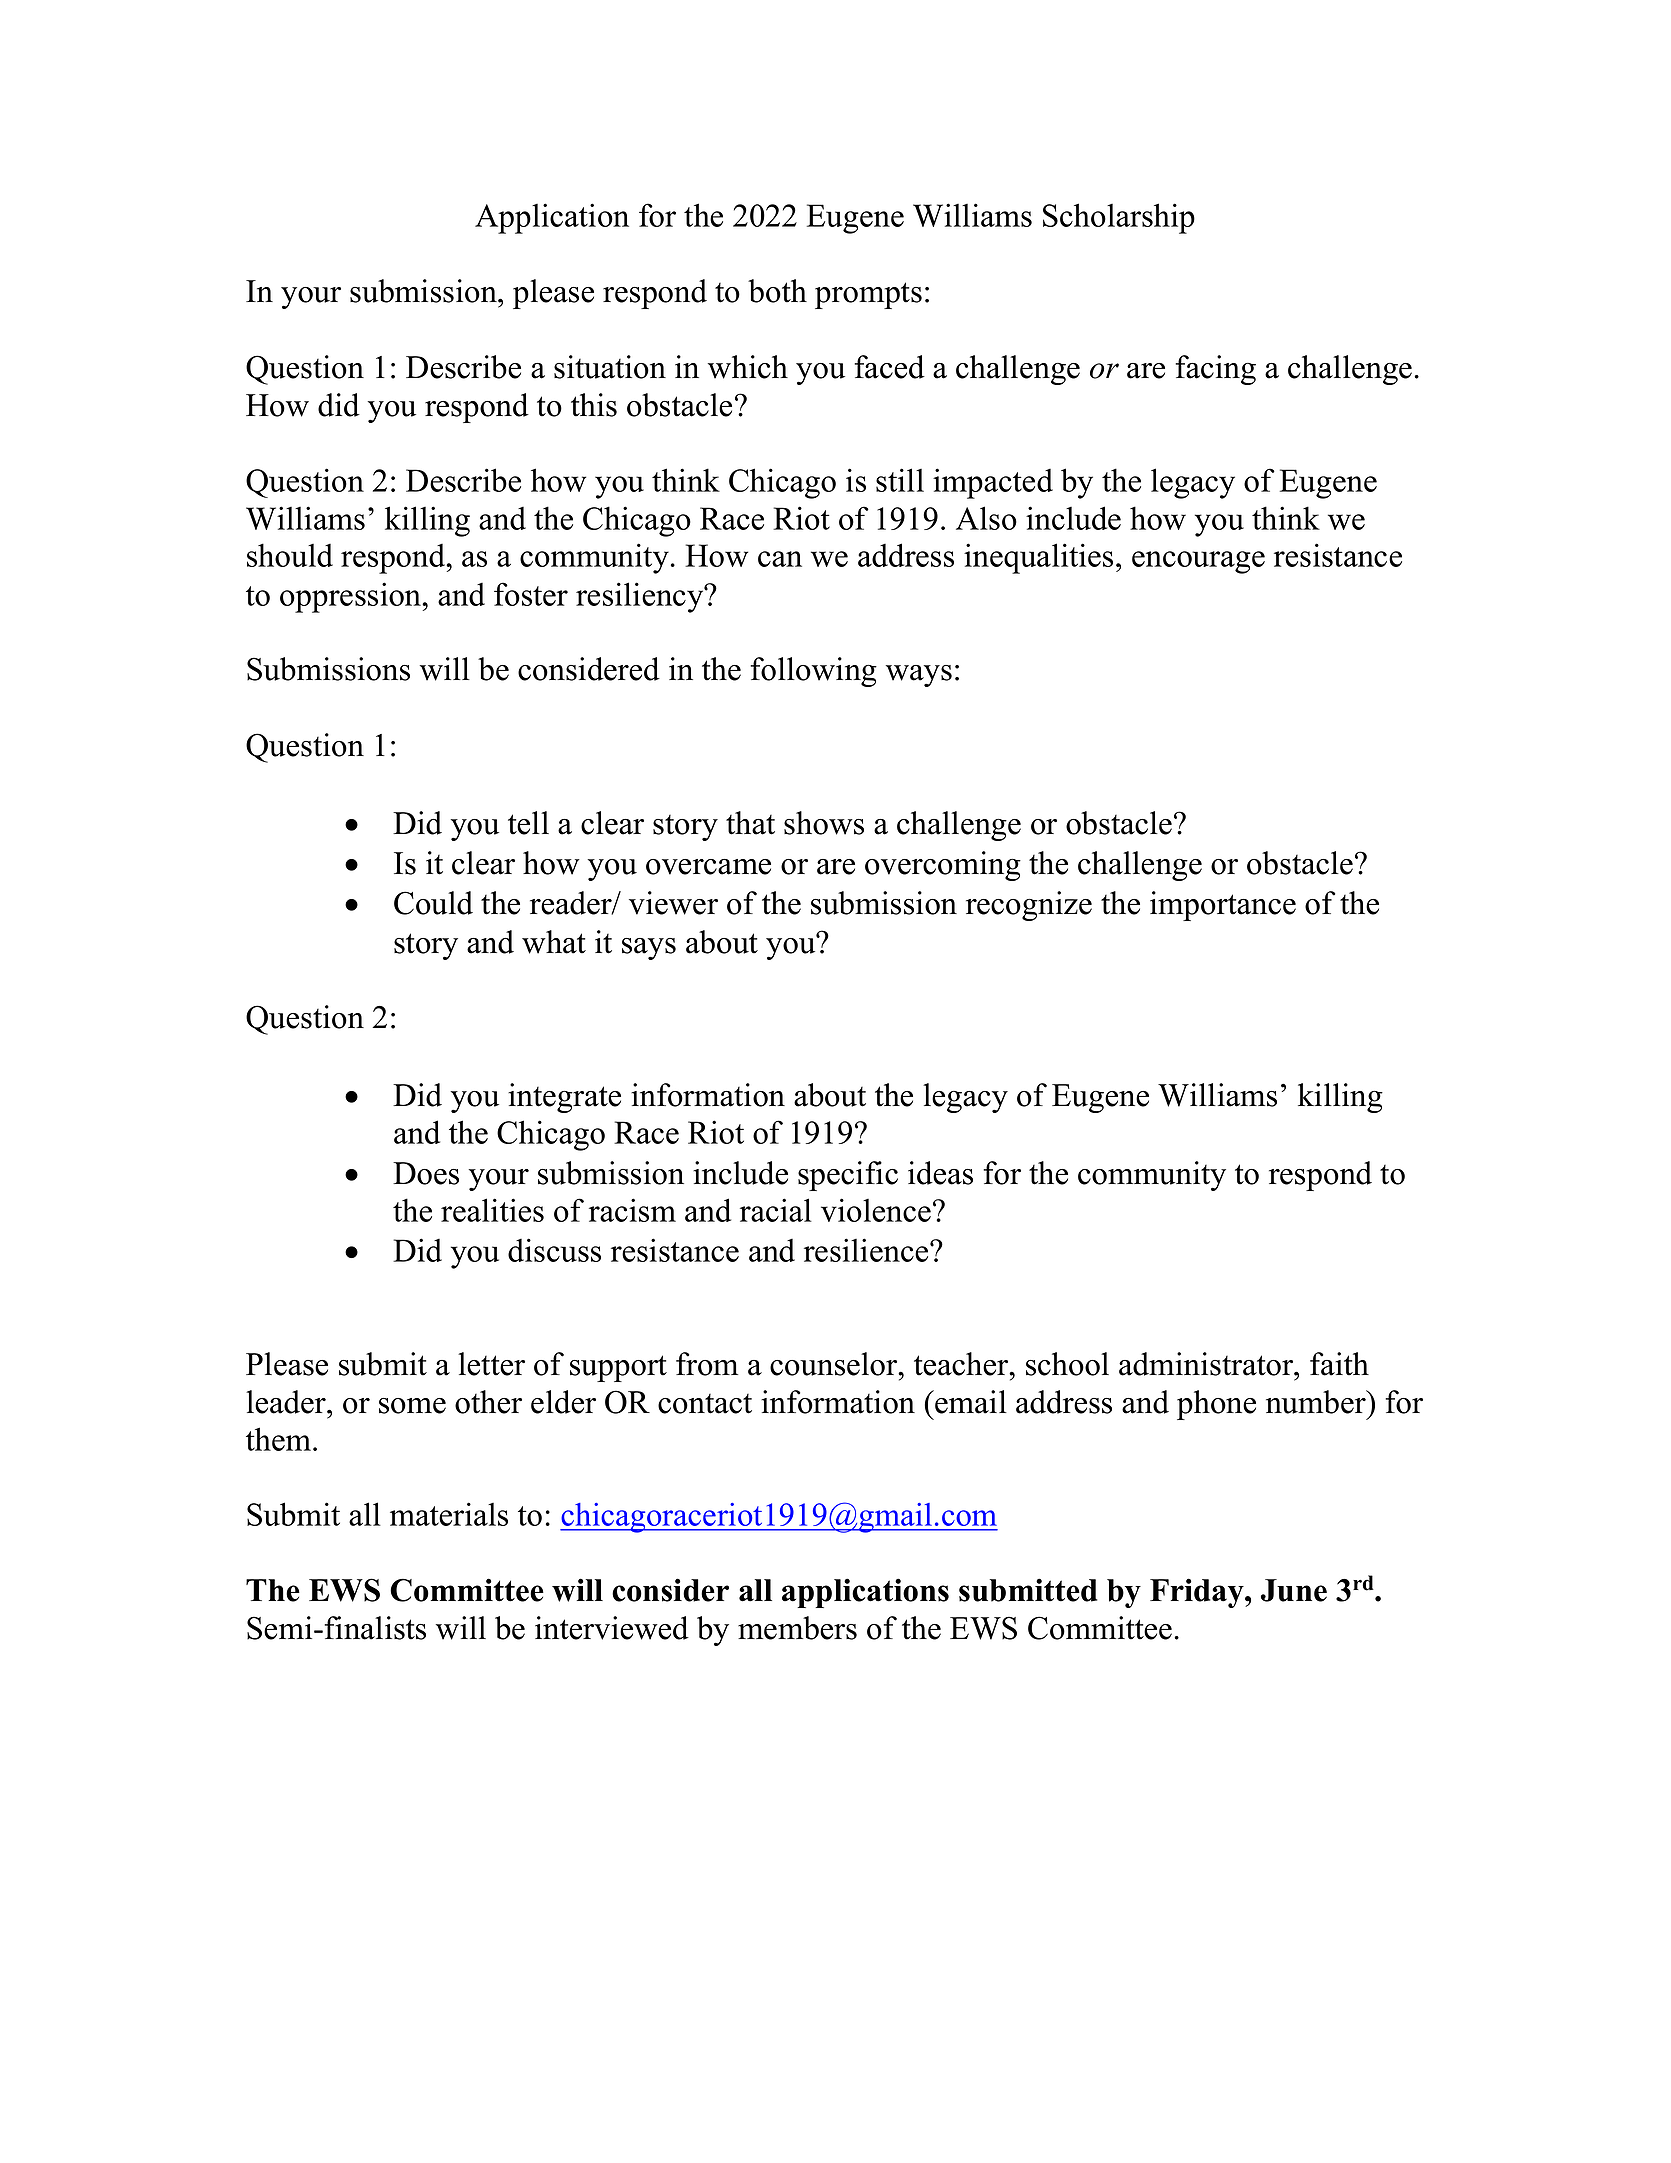 This document has height=2163, width=1671. Describe the element at coordinates (708, 867) in the document. I see `overcame` at that location.
